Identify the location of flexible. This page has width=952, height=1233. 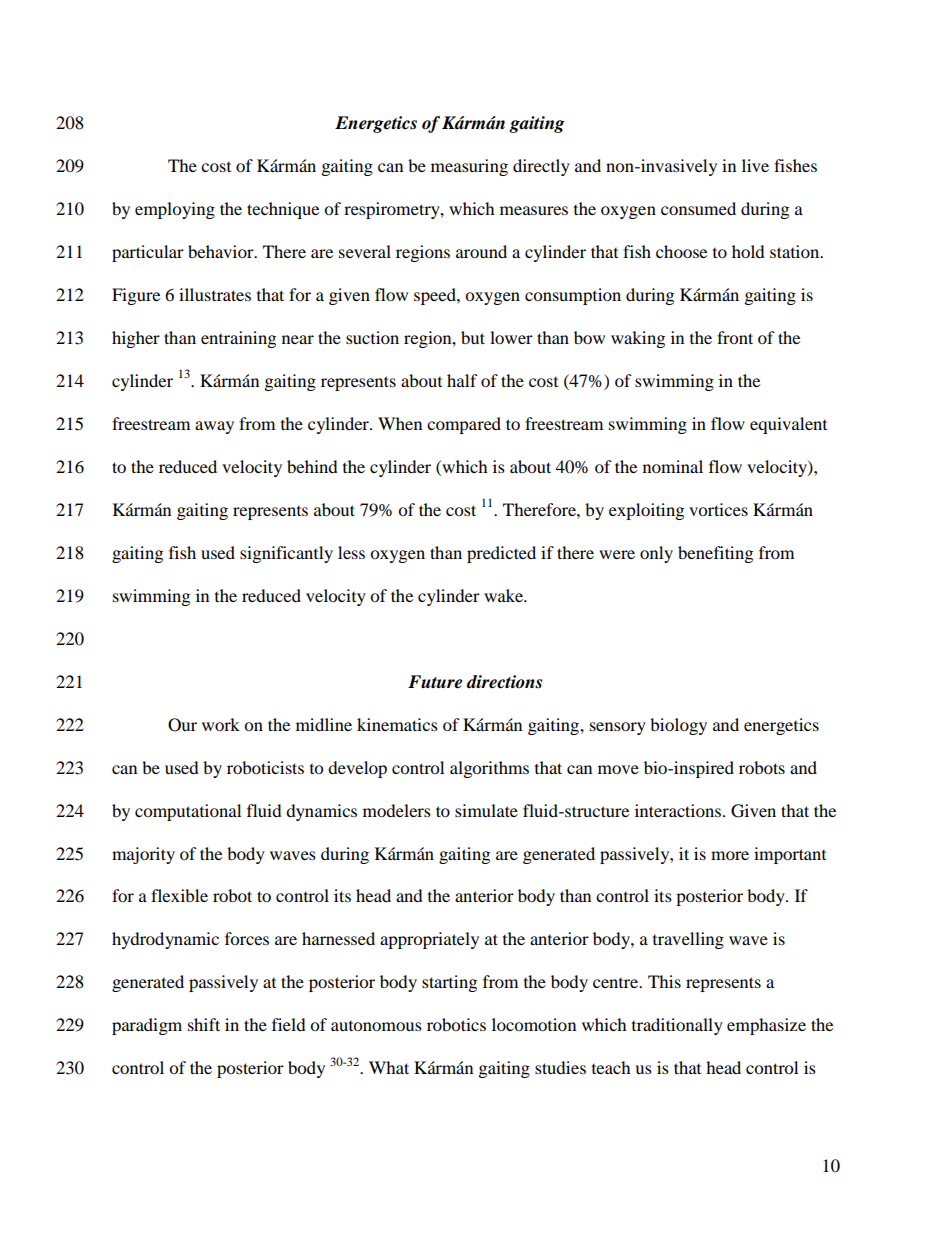
(179, 895).
